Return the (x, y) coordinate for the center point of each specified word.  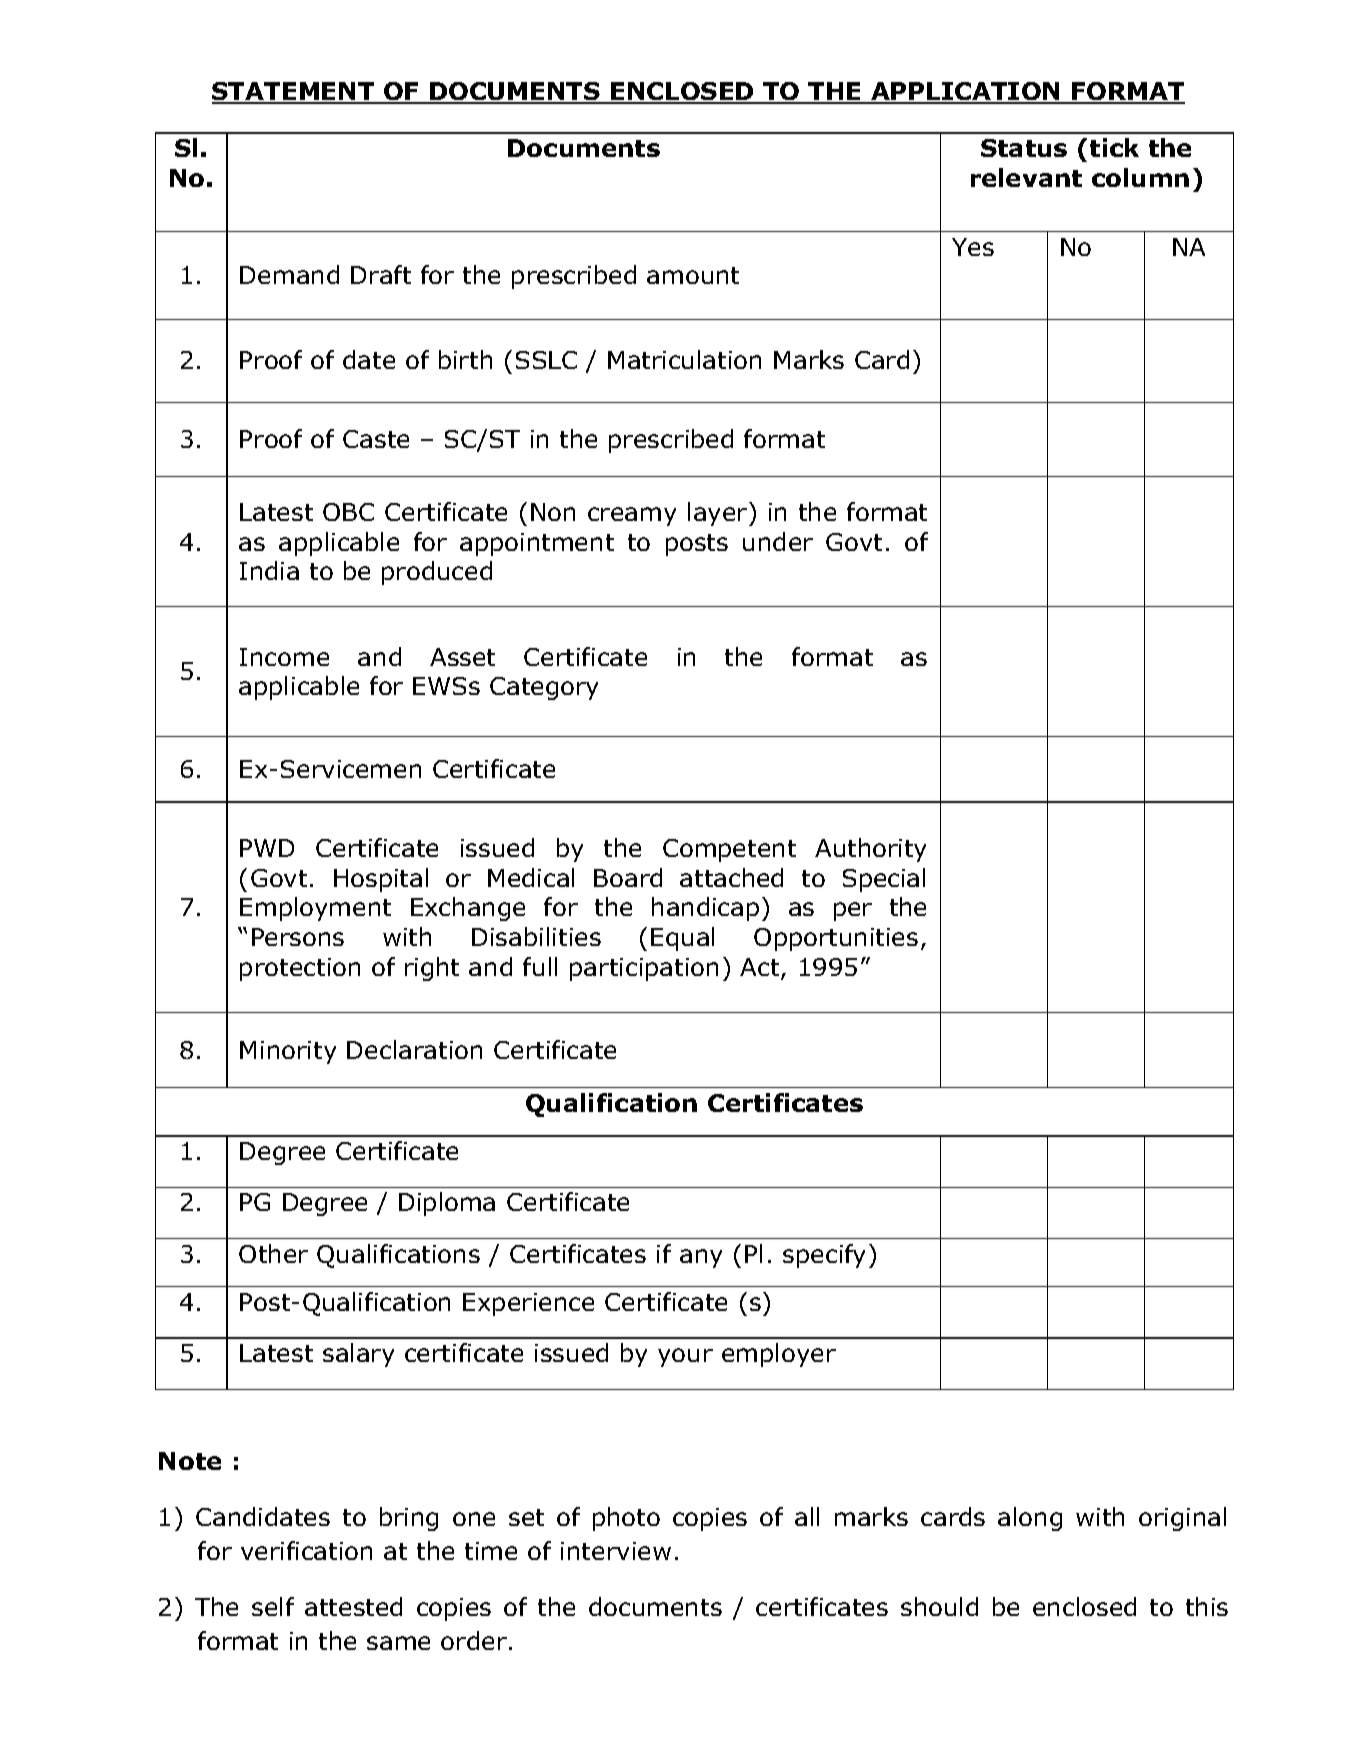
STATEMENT (294, 92)
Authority (870, 850)
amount (693, 275)
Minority (288, 1052)
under (778, 541)
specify (824, 1256)
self (273, 1606)
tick (1114, 147)
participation (644, 969)
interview (616, 1551)
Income (284, 657)
